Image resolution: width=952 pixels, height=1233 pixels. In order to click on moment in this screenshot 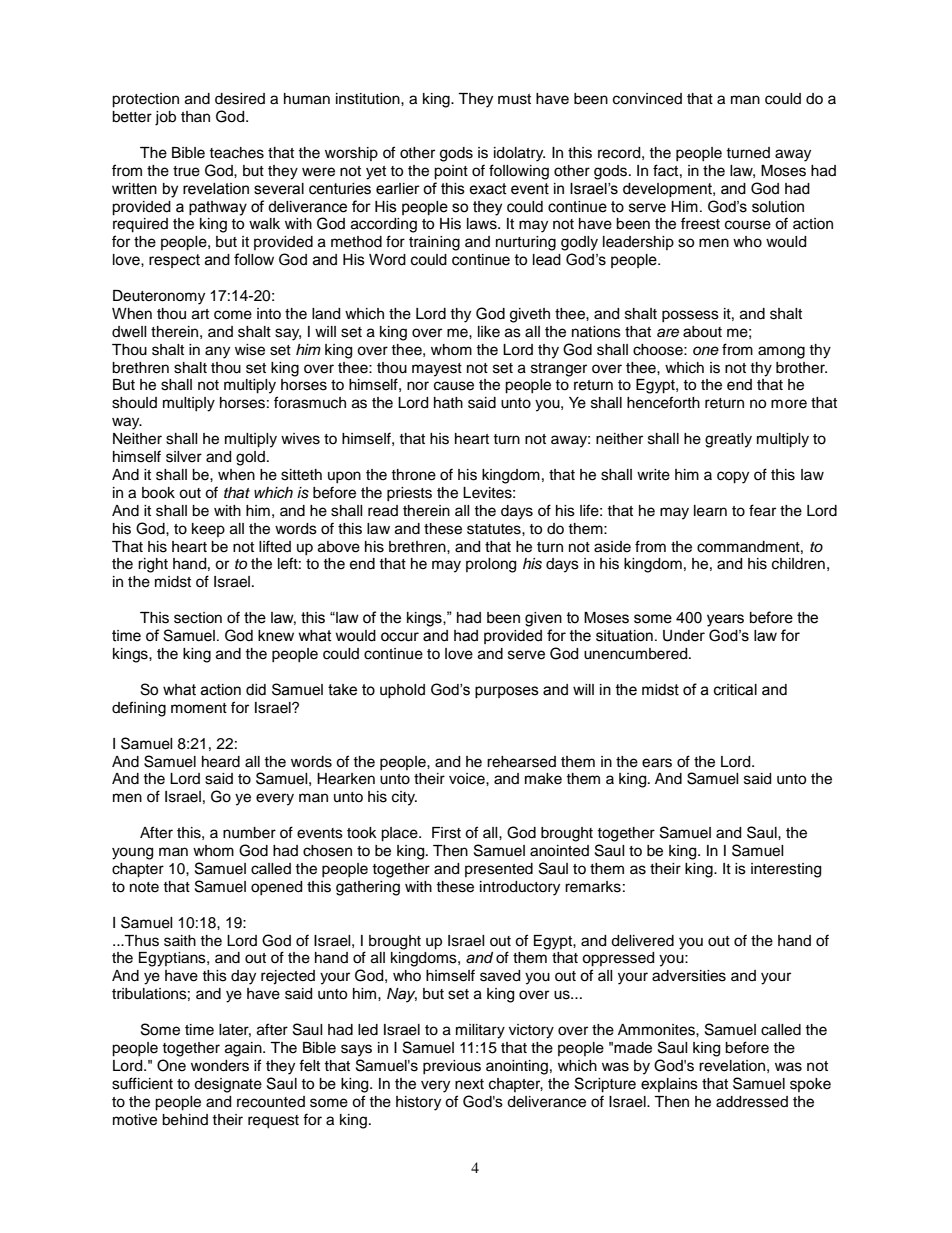, I will do `click(199, 708)`.
